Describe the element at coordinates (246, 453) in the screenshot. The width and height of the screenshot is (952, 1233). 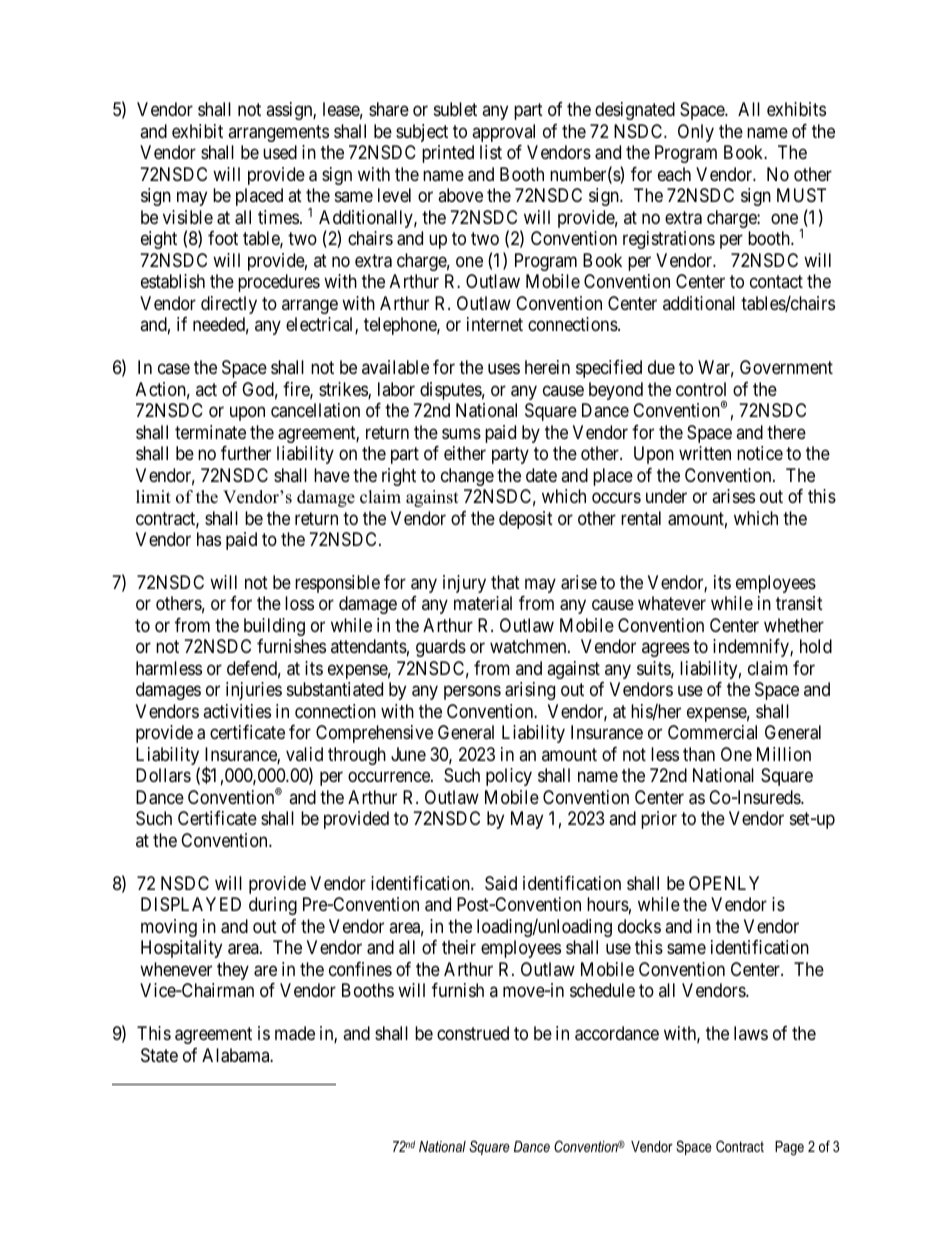
I see `further` at that location.
